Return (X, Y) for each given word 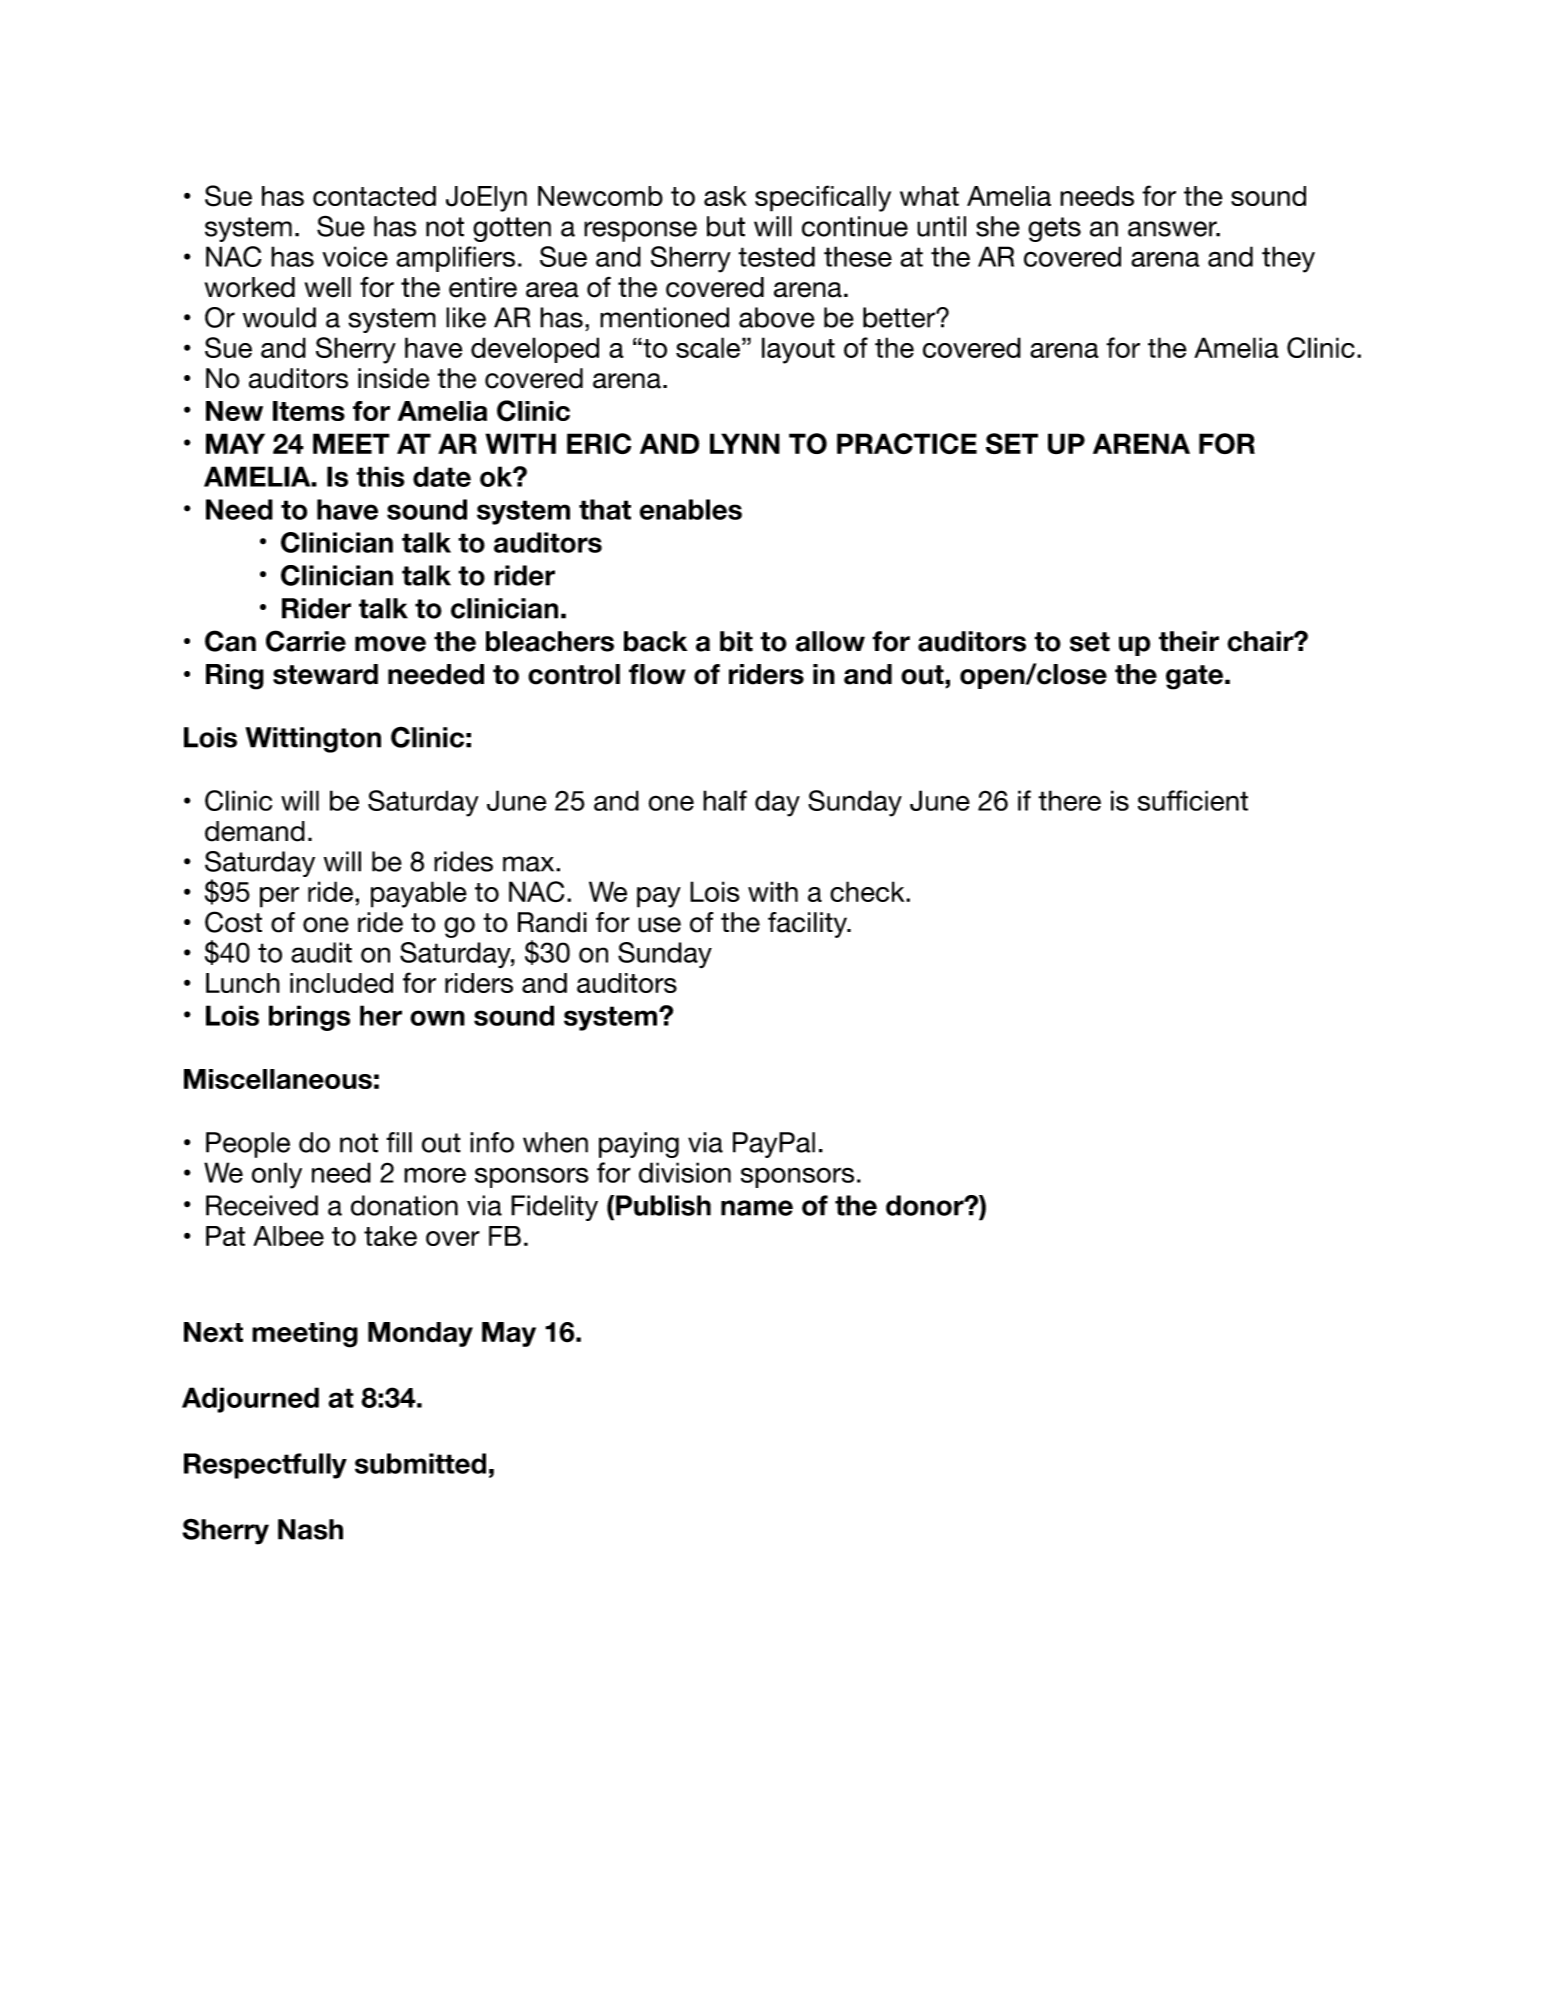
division (685, 1172)
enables (691, 509)
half (725, 800)
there (1069, 800)
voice (355, 256)
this (380, 476)
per (279, 897)
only (277, 1175)
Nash (310, 1529)
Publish (663, 1205)
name (757, 1208)
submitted (420, 1463)
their (1189, 641)
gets (1054, 229)
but (726, 226)
